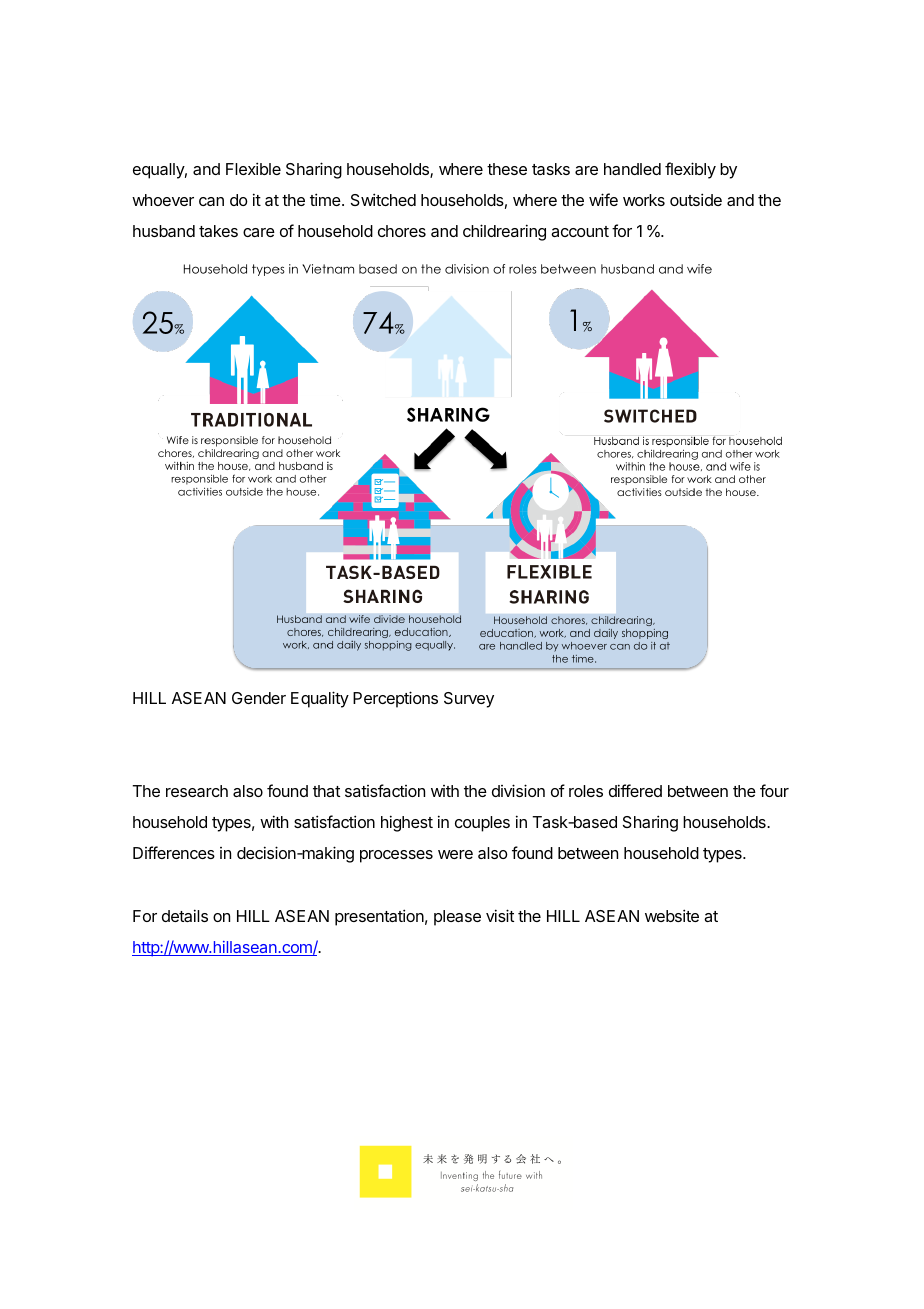 Image resolution: width=924 pixels, height=1309 pixels. I want to click on these, so click(507, 169).
